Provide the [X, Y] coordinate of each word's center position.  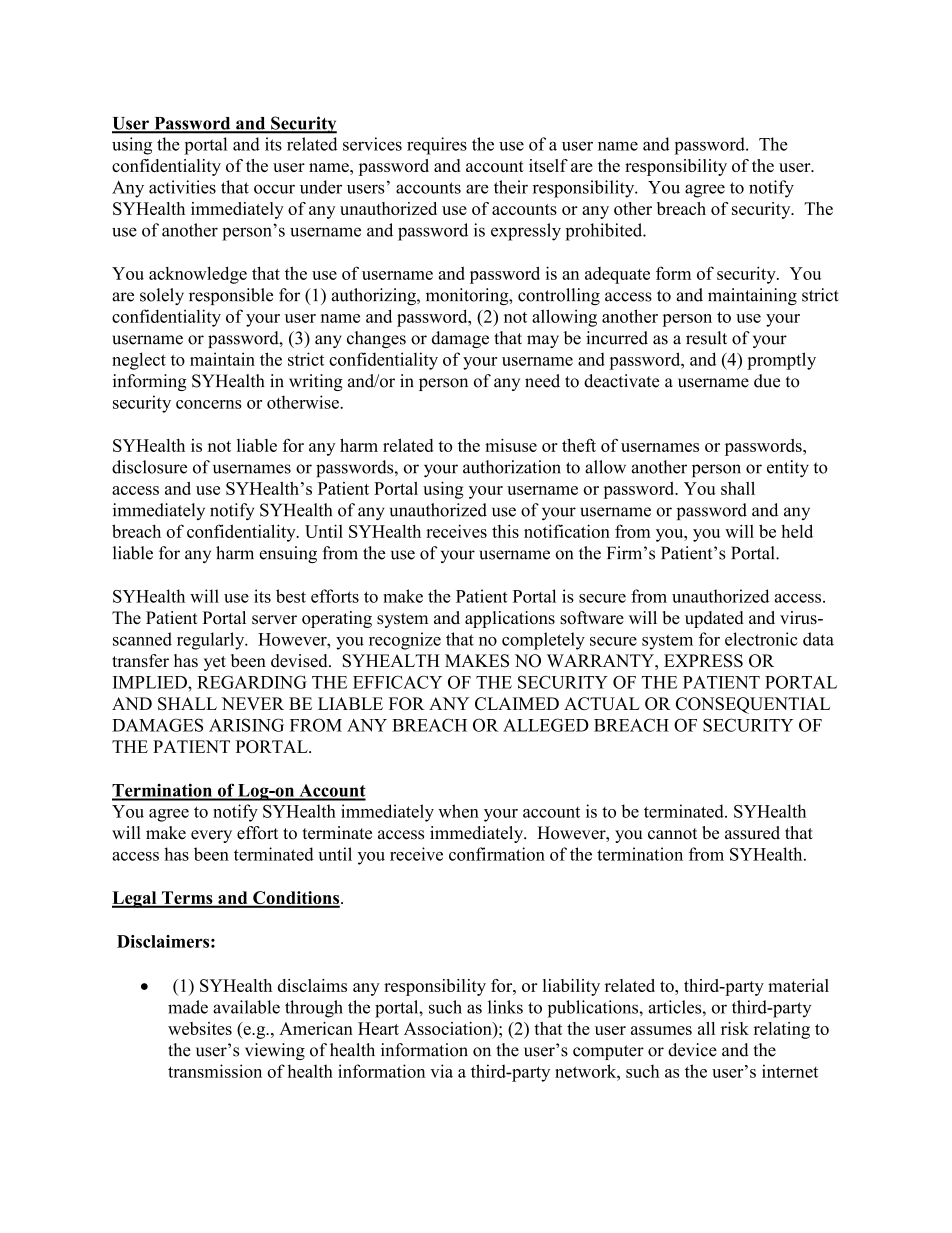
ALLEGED [546, 725]
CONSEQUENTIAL [753, 705]
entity [788, 469]
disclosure [149, 467]
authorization [512, 467]
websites [200, 1028]
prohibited [605, 232]
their [511, 187]
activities [182, 187]
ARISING [246, 725]
